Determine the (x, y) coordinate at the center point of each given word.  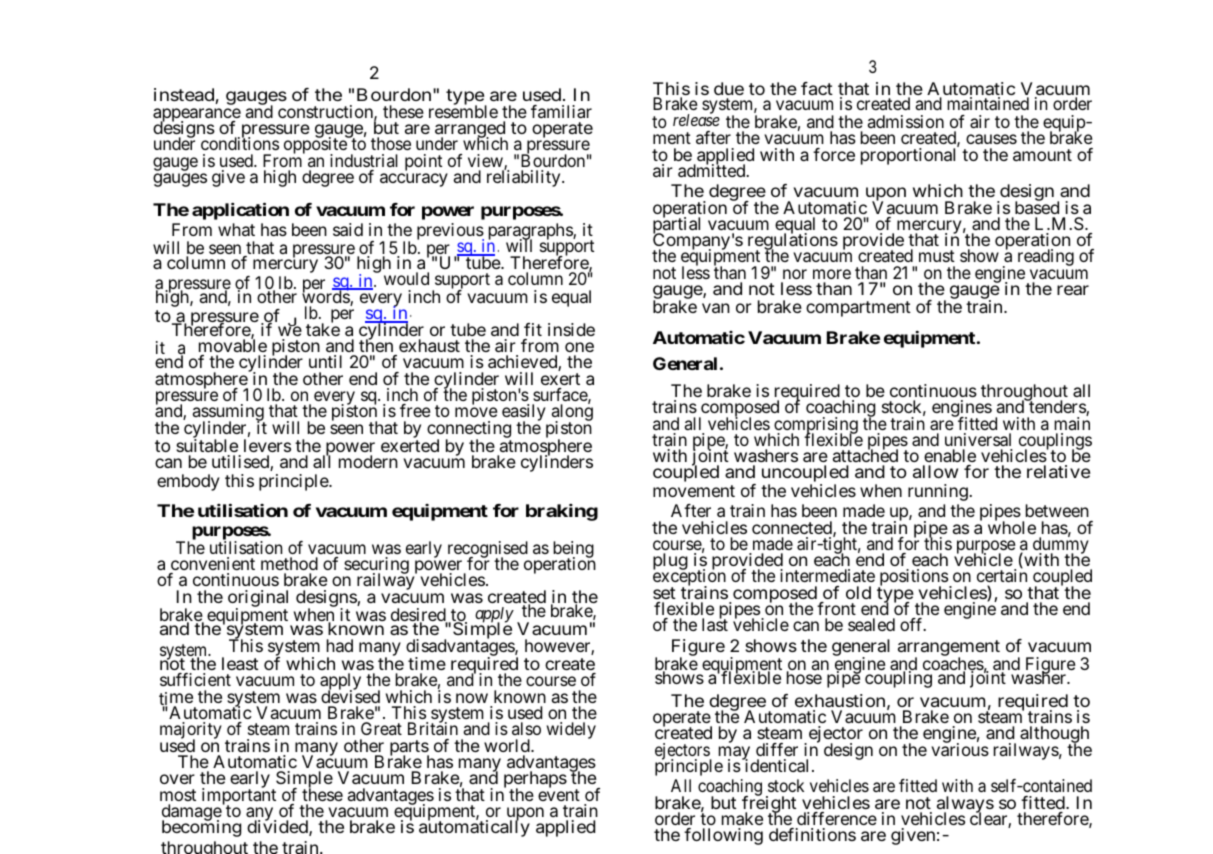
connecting (469, 430)
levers (267, 445)
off (913, 624)
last (715, 624)
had (340, 645)
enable (950, 455)
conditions (240, 143)
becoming (201, 828)
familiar (561, 111)
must (937, 256)
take (323, 329)
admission (905, 121)
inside (571, 329)
